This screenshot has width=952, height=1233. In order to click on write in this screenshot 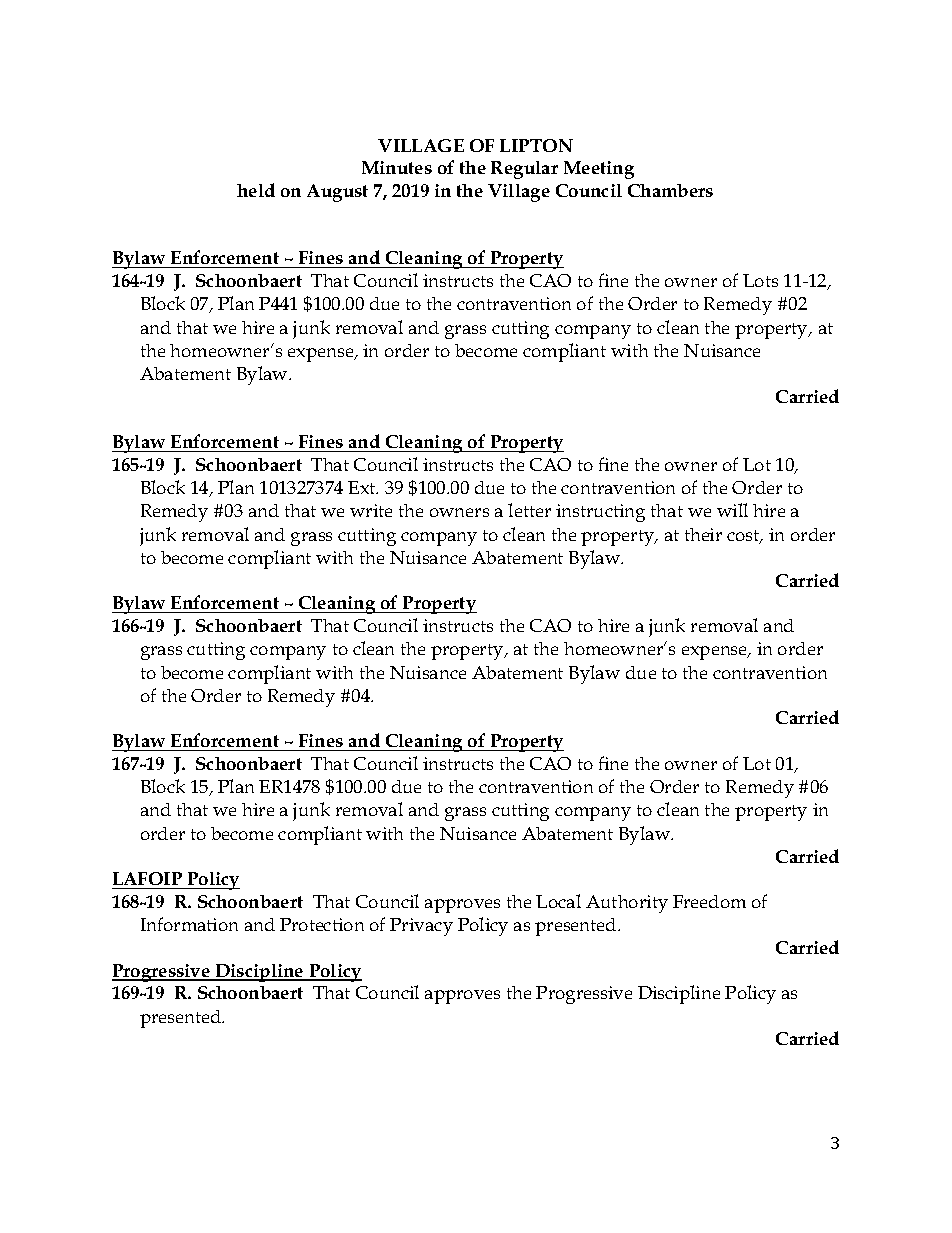, I will do `click(371, 510)`.
